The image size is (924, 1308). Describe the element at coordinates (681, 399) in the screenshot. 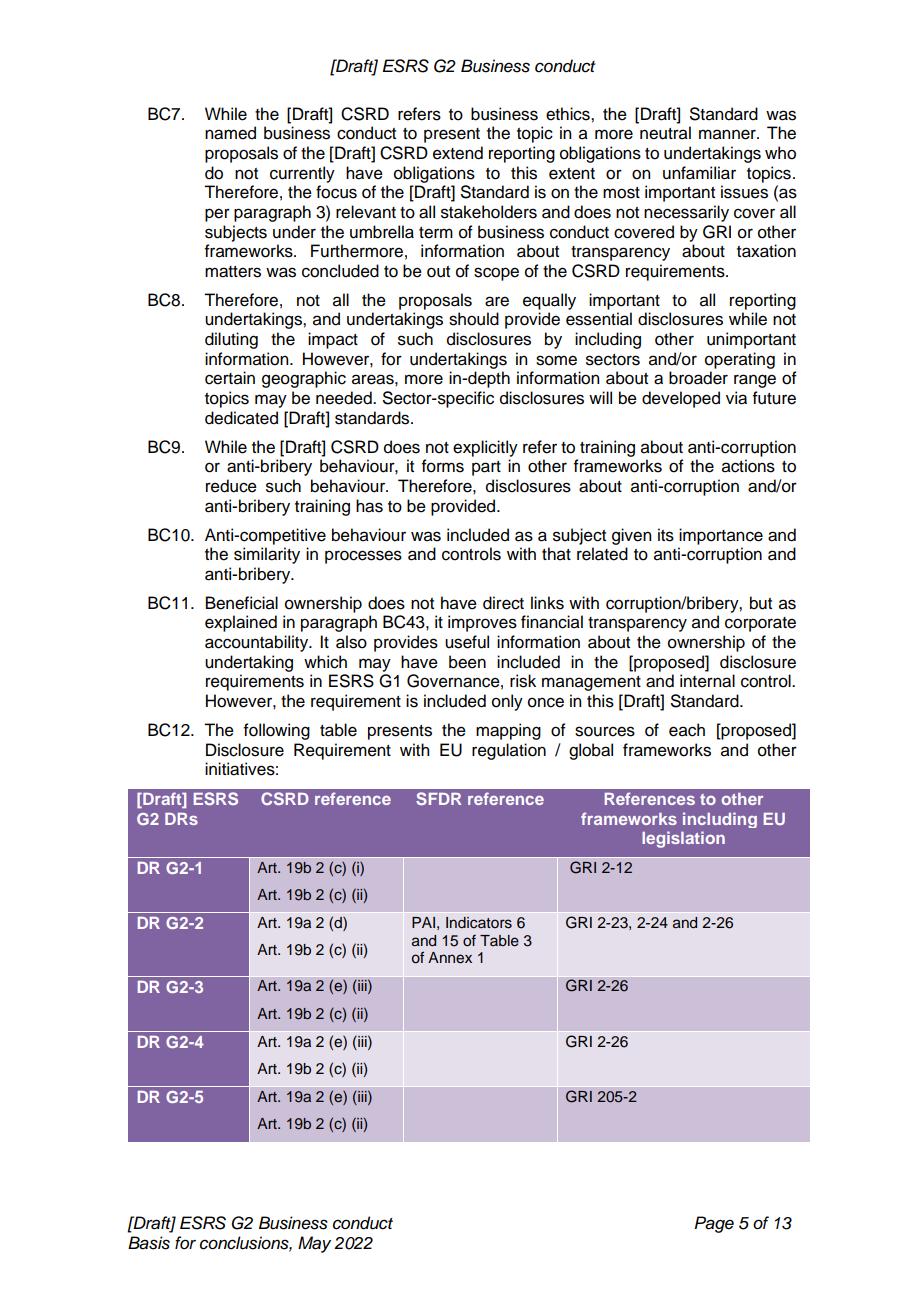

I see `developed` at that location.
